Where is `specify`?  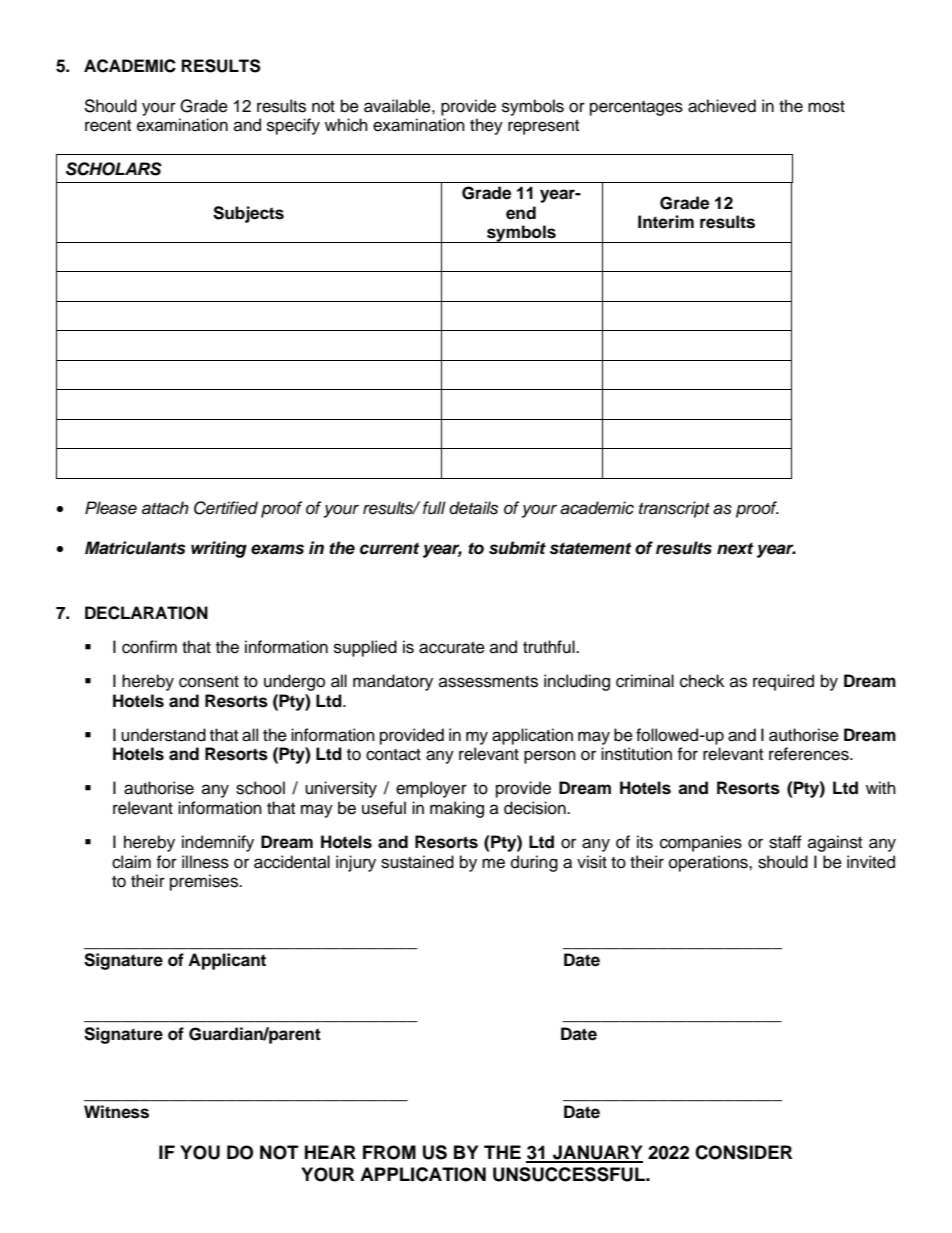 specify is located at coordinates (293, 126).
